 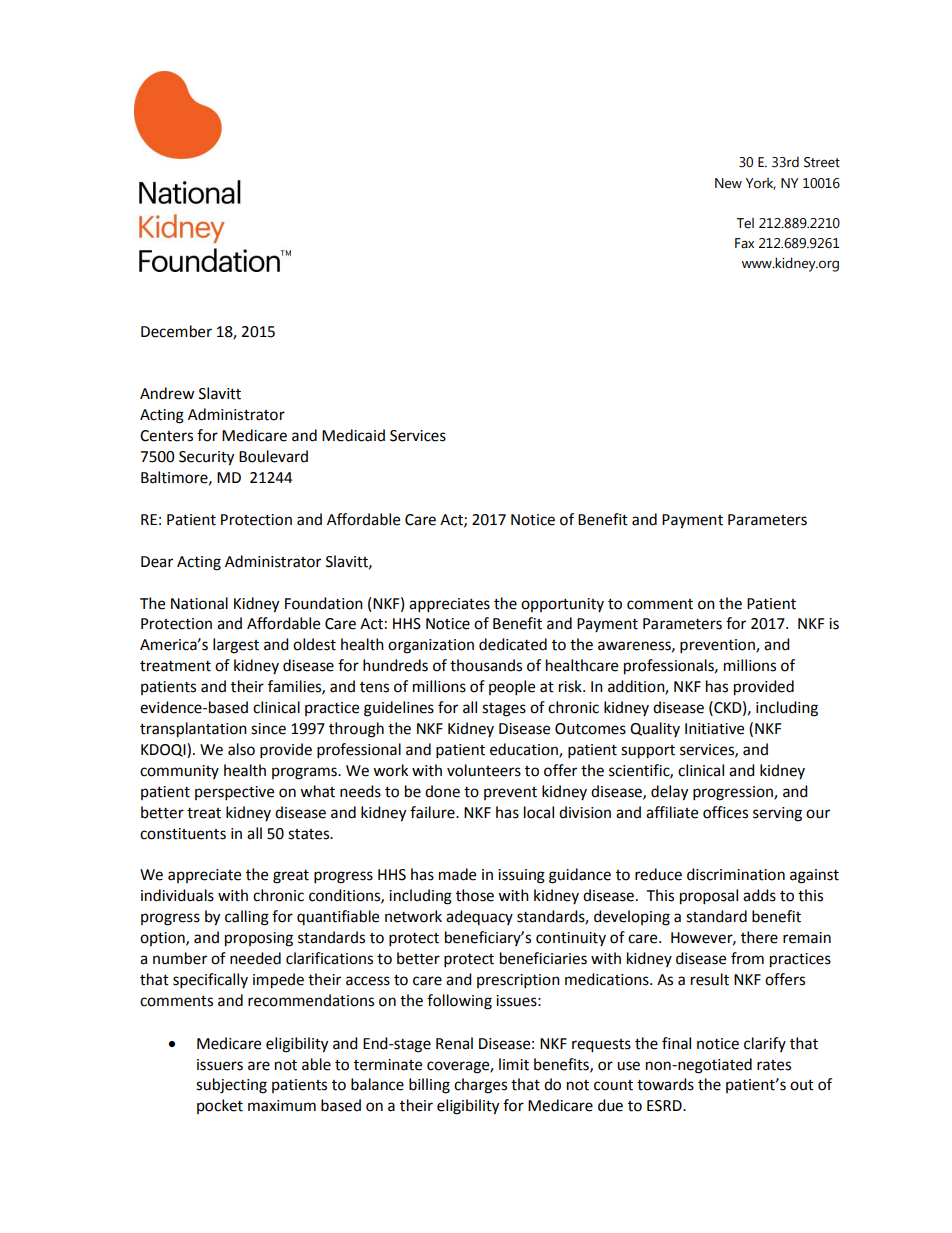 What do you see at coordinates (728, 183) in the page?
I see `New` at bounding box center [728, 183].
